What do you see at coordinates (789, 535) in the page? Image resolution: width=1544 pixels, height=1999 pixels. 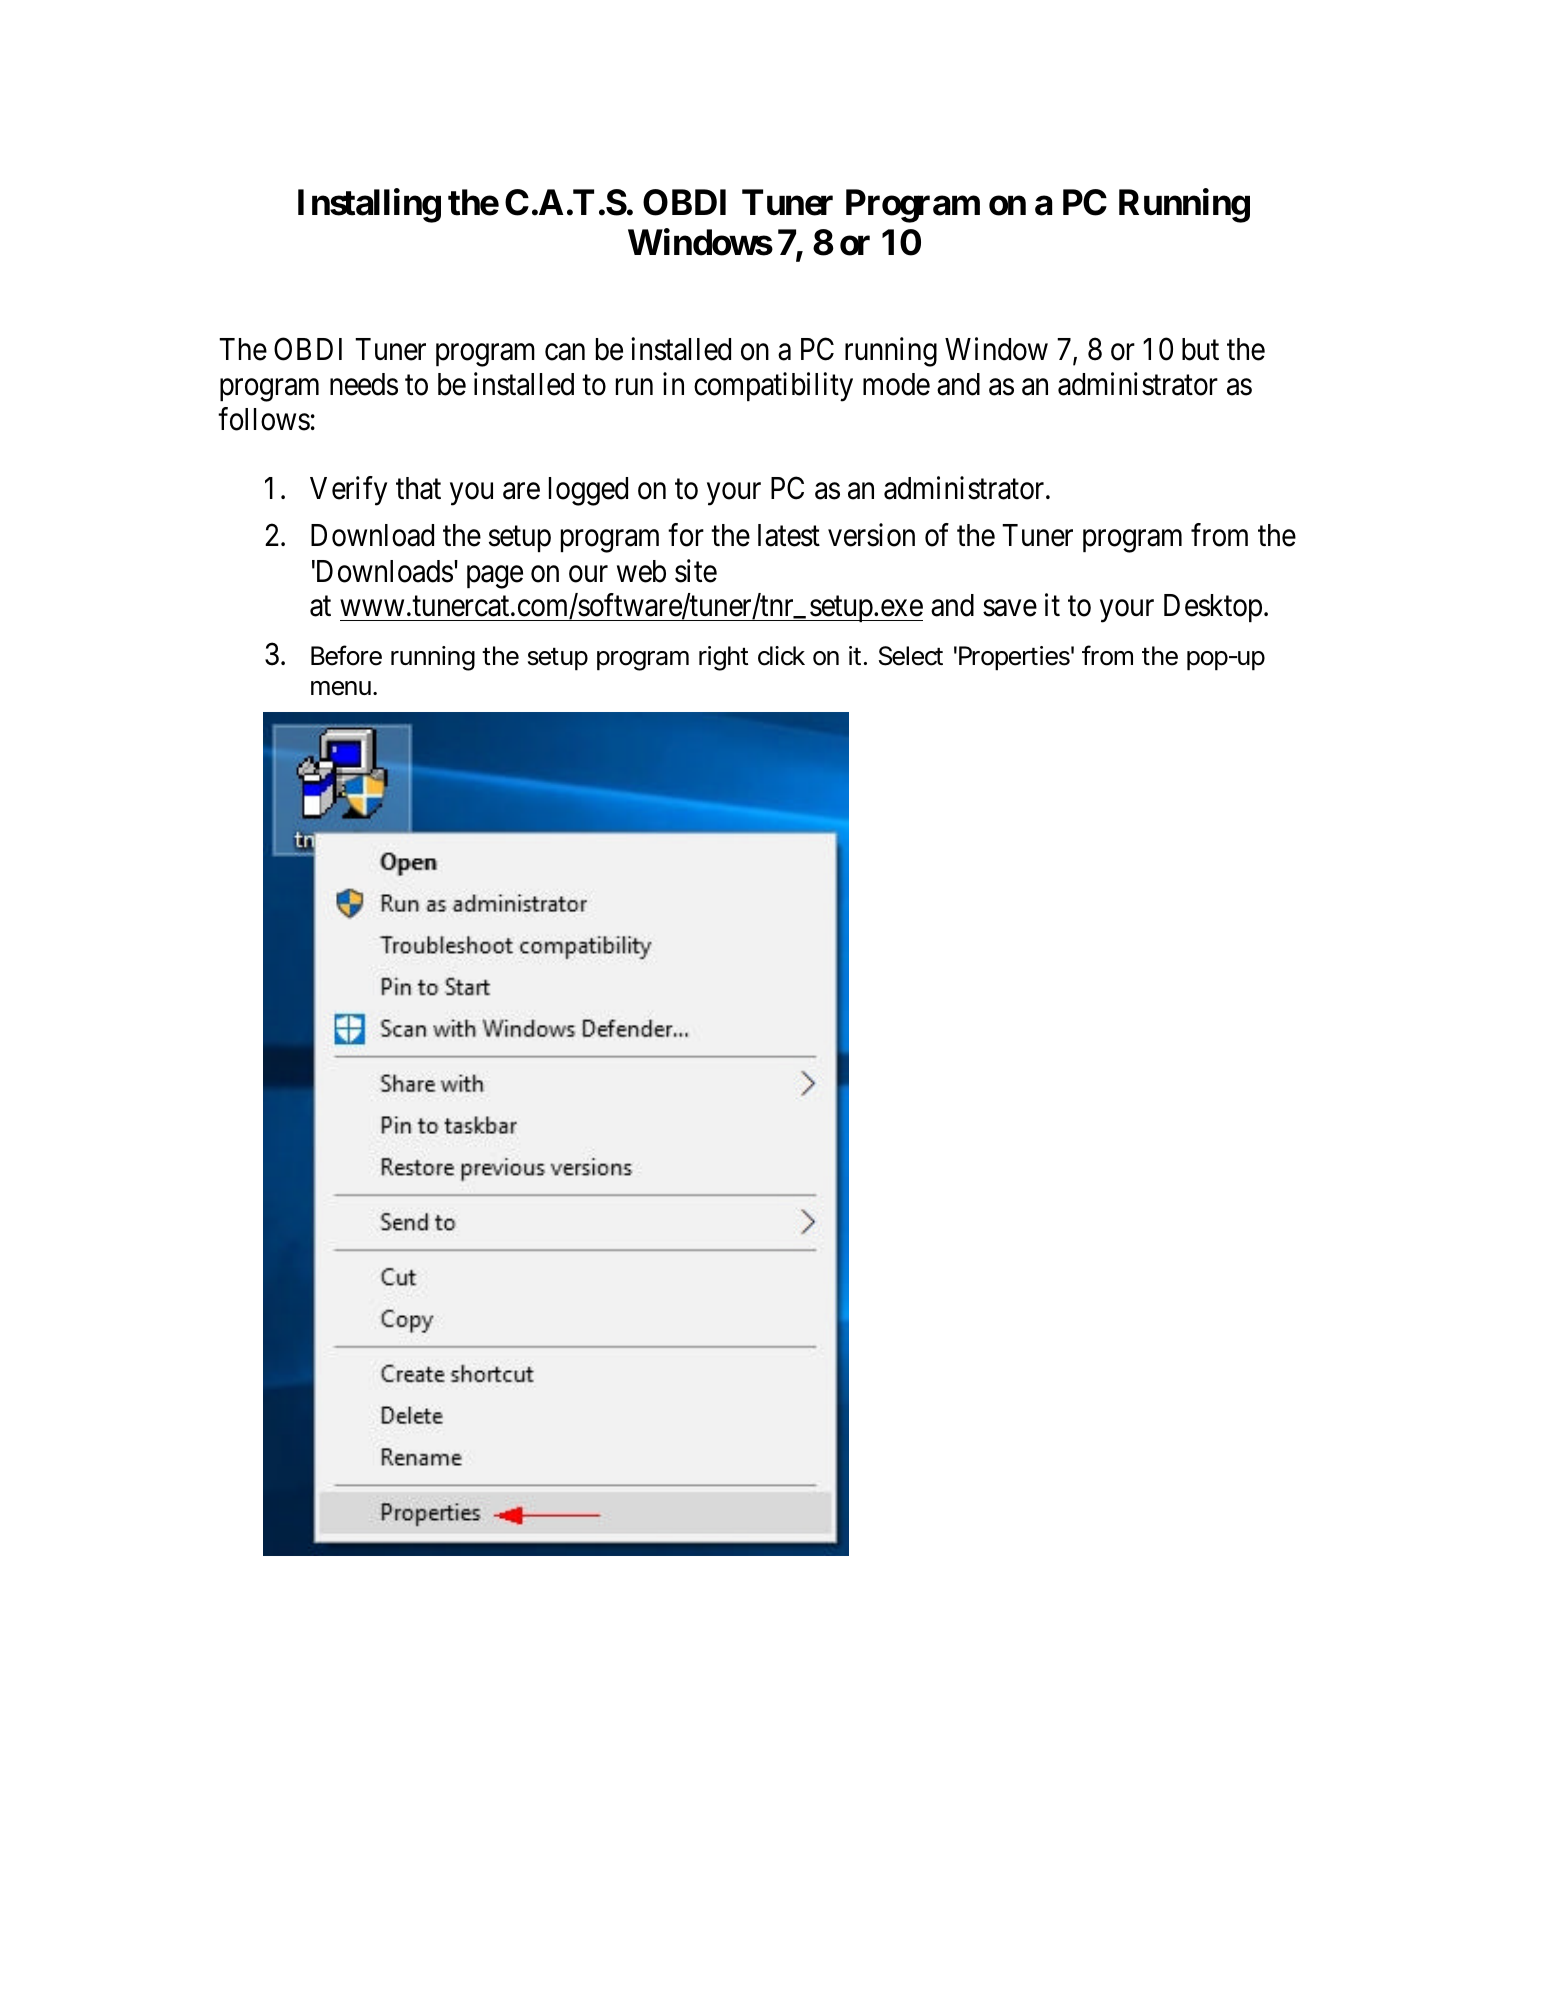 I see `latest` at bounding box center [789, 535].
